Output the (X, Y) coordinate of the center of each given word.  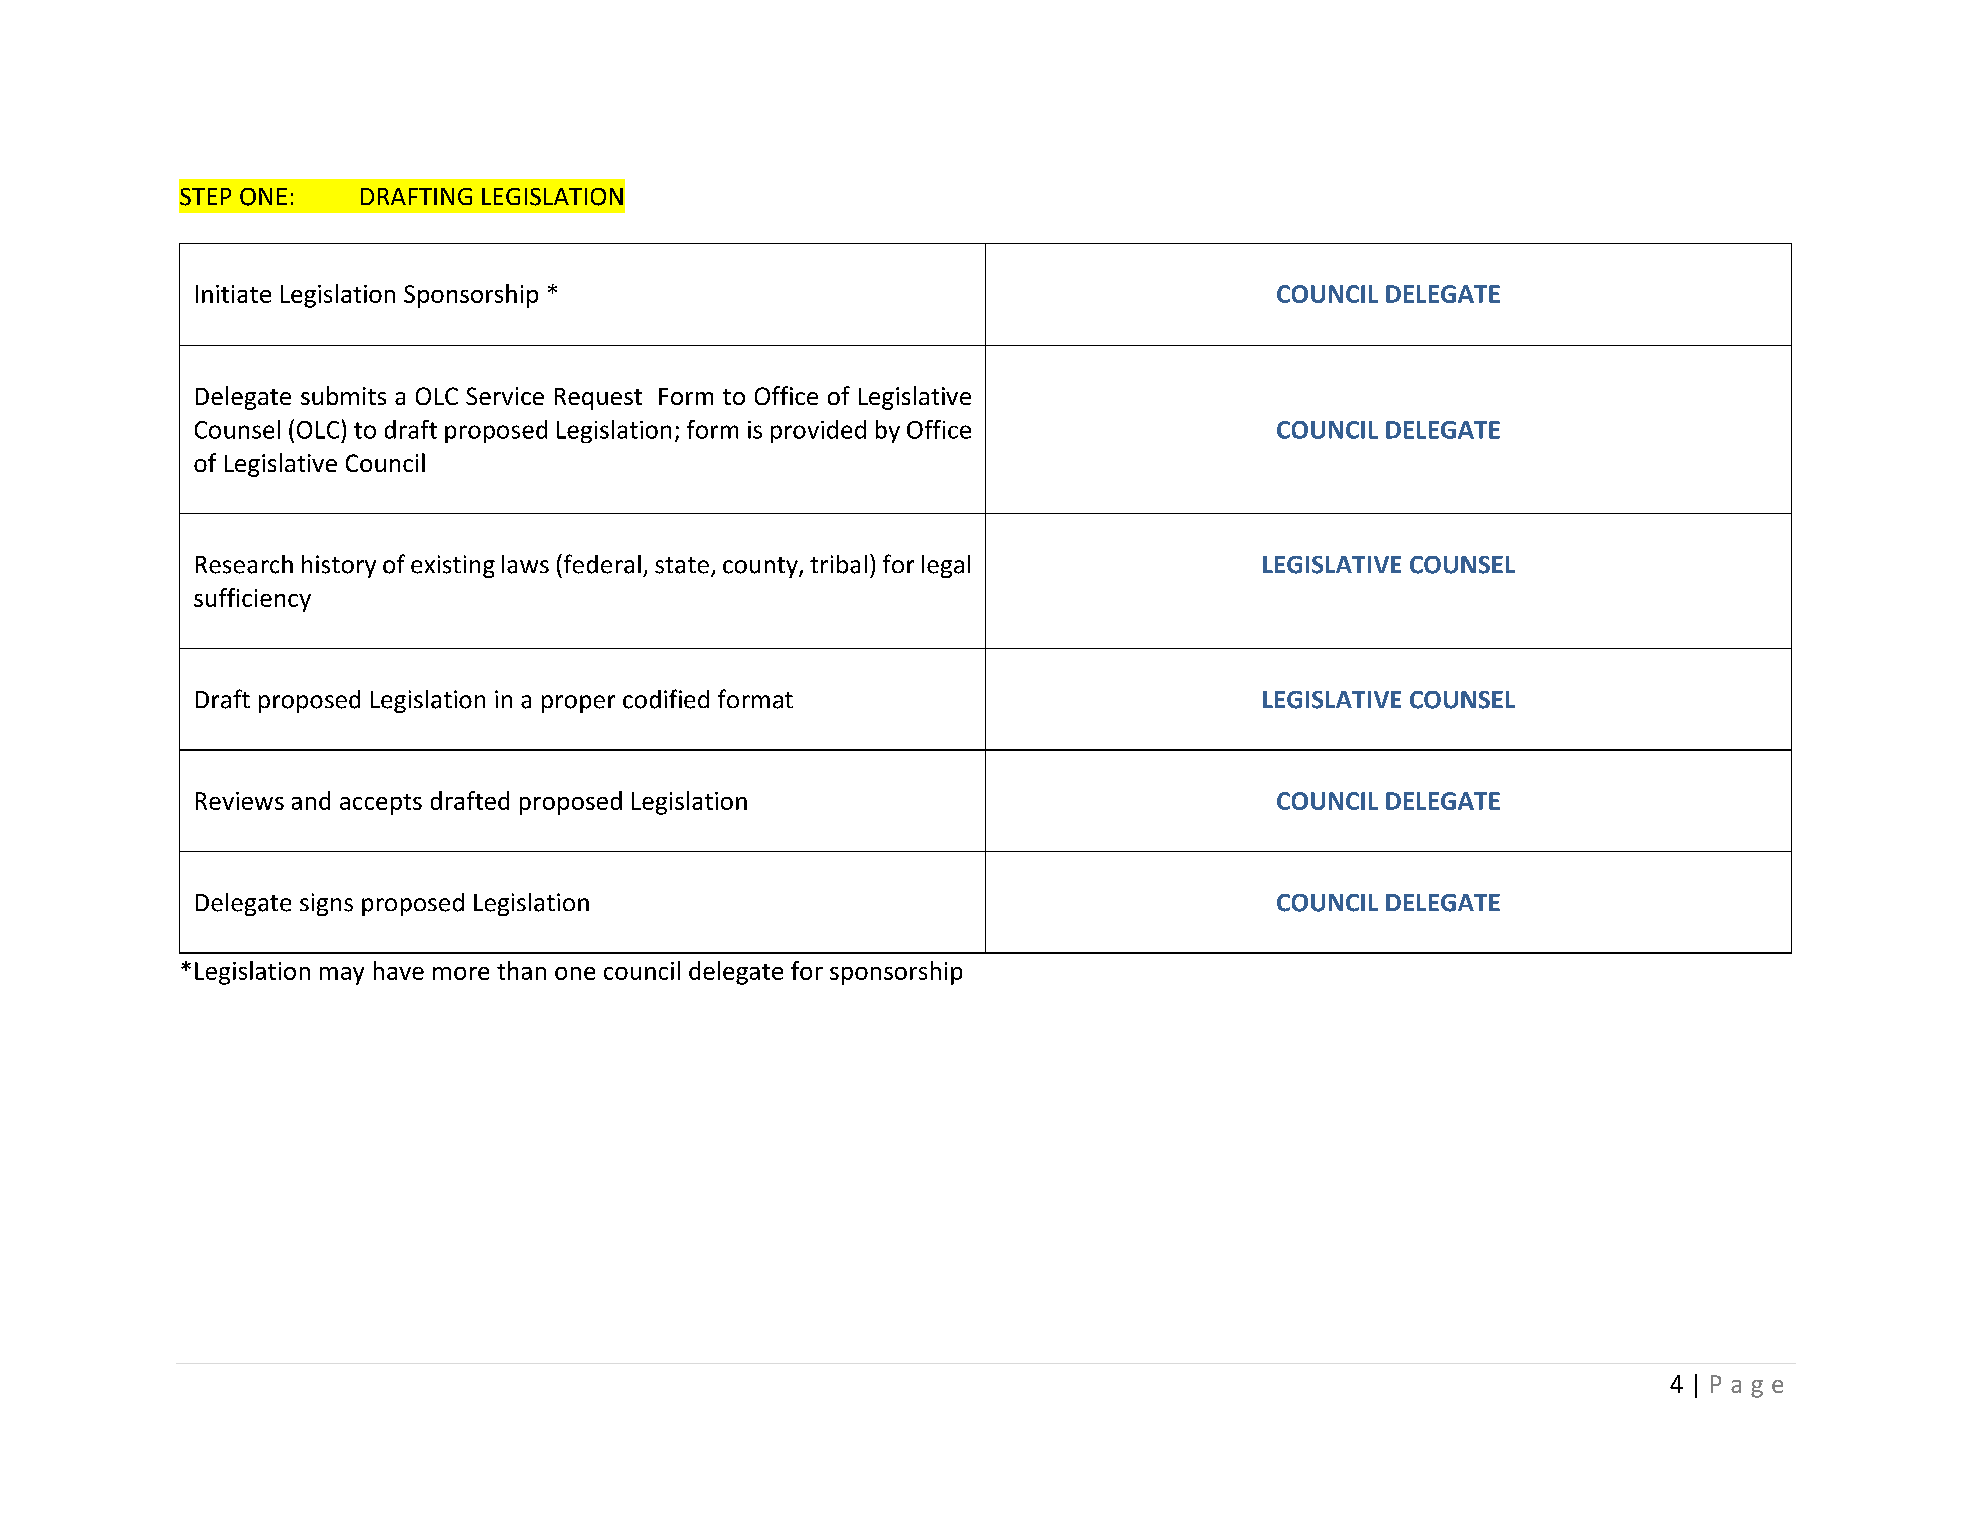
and (311, 800)
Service (505, 396)
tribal (838, 564)
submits (343, 395)
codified (666, 699)
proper (578, 704)
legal (946, 566)
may (342, 976)
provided (818, 431)
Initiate (233, 294)
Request (598, 399)
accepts (381, 804)
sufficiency (252, 600)
